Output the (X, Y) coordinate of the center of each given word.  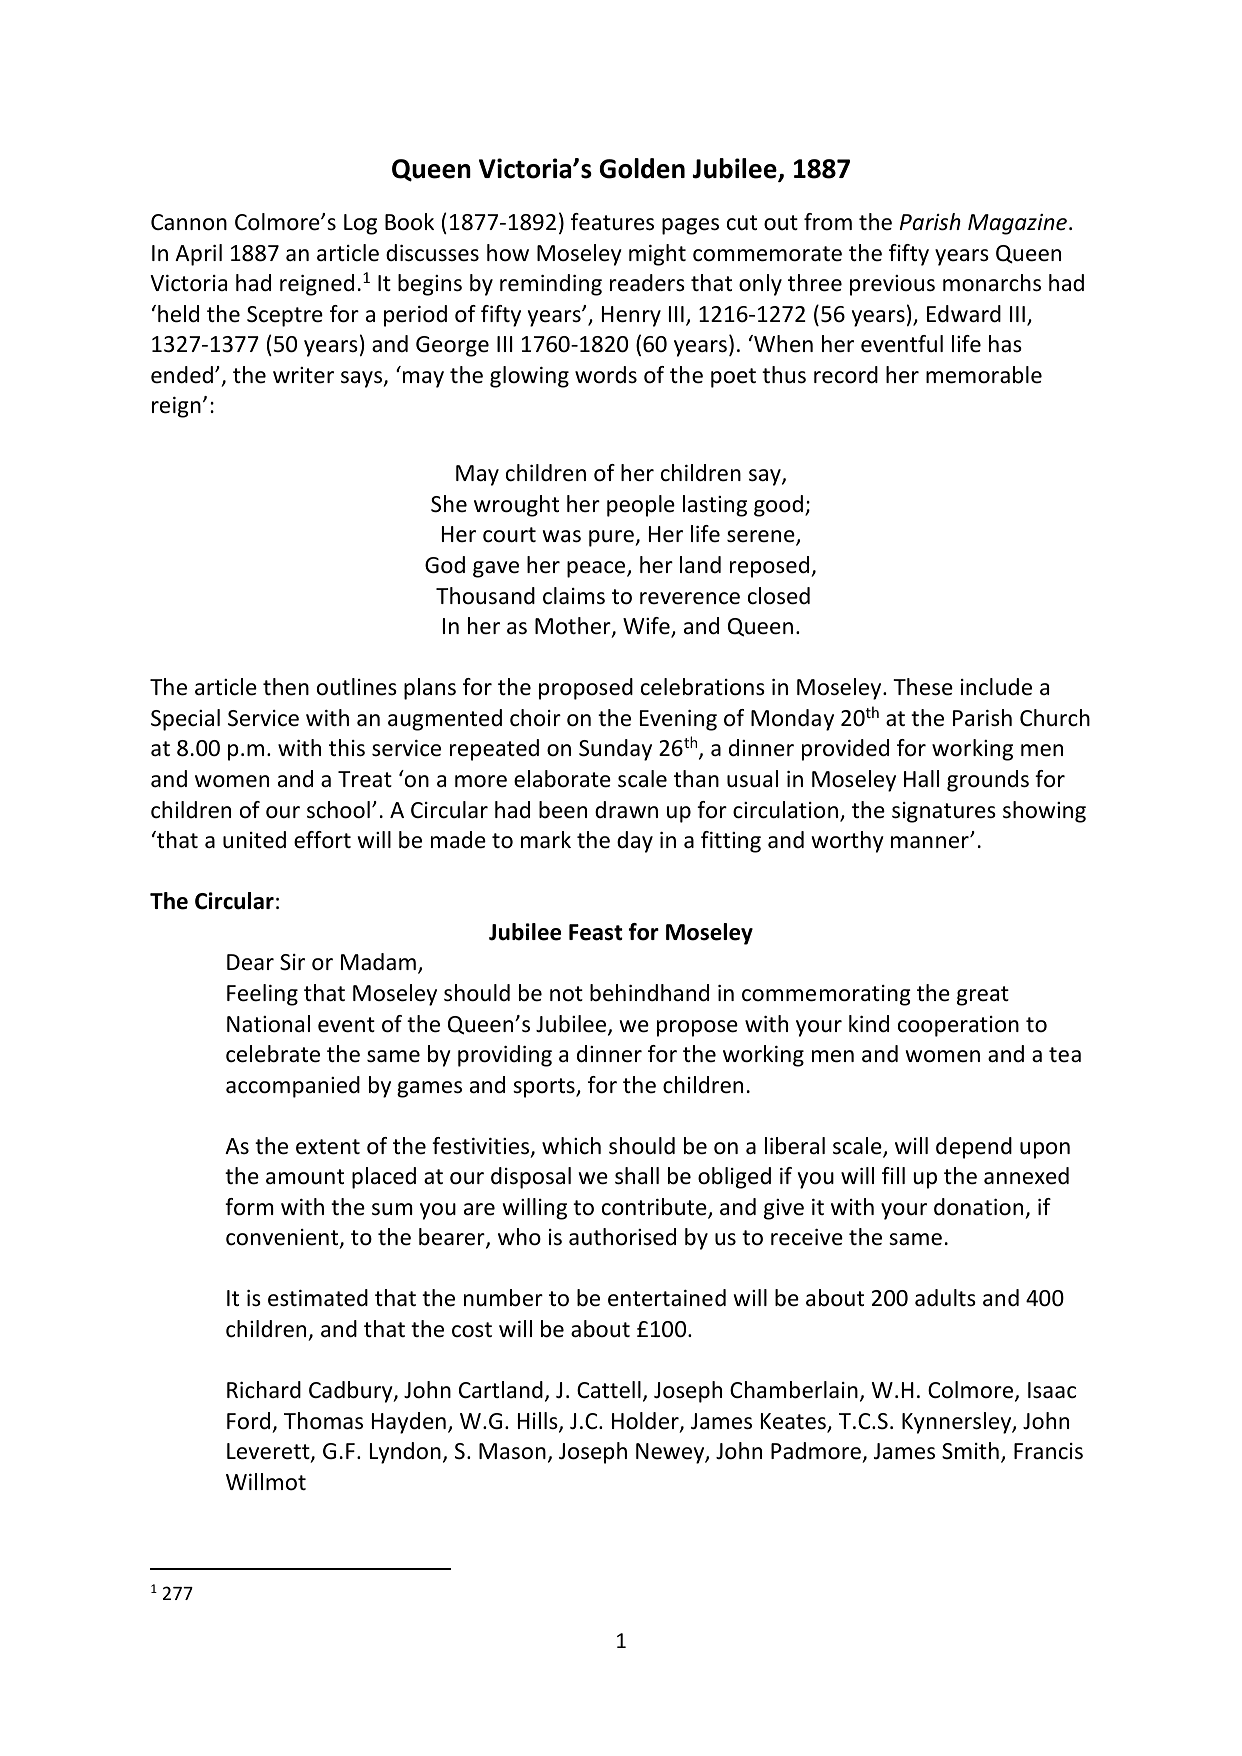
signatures (944, 812)
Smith (970, 1451)
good (778, 506)
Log (360, 224)
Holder (646, 1422)
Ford (248, 1421)
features (612, 222)
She (449, 504)
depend (974, 1148)
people (641, 506)
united (254, 840)
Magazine (1017, 224)
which (571, 1146)
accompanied (293, 1087)
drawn (626, 810)
